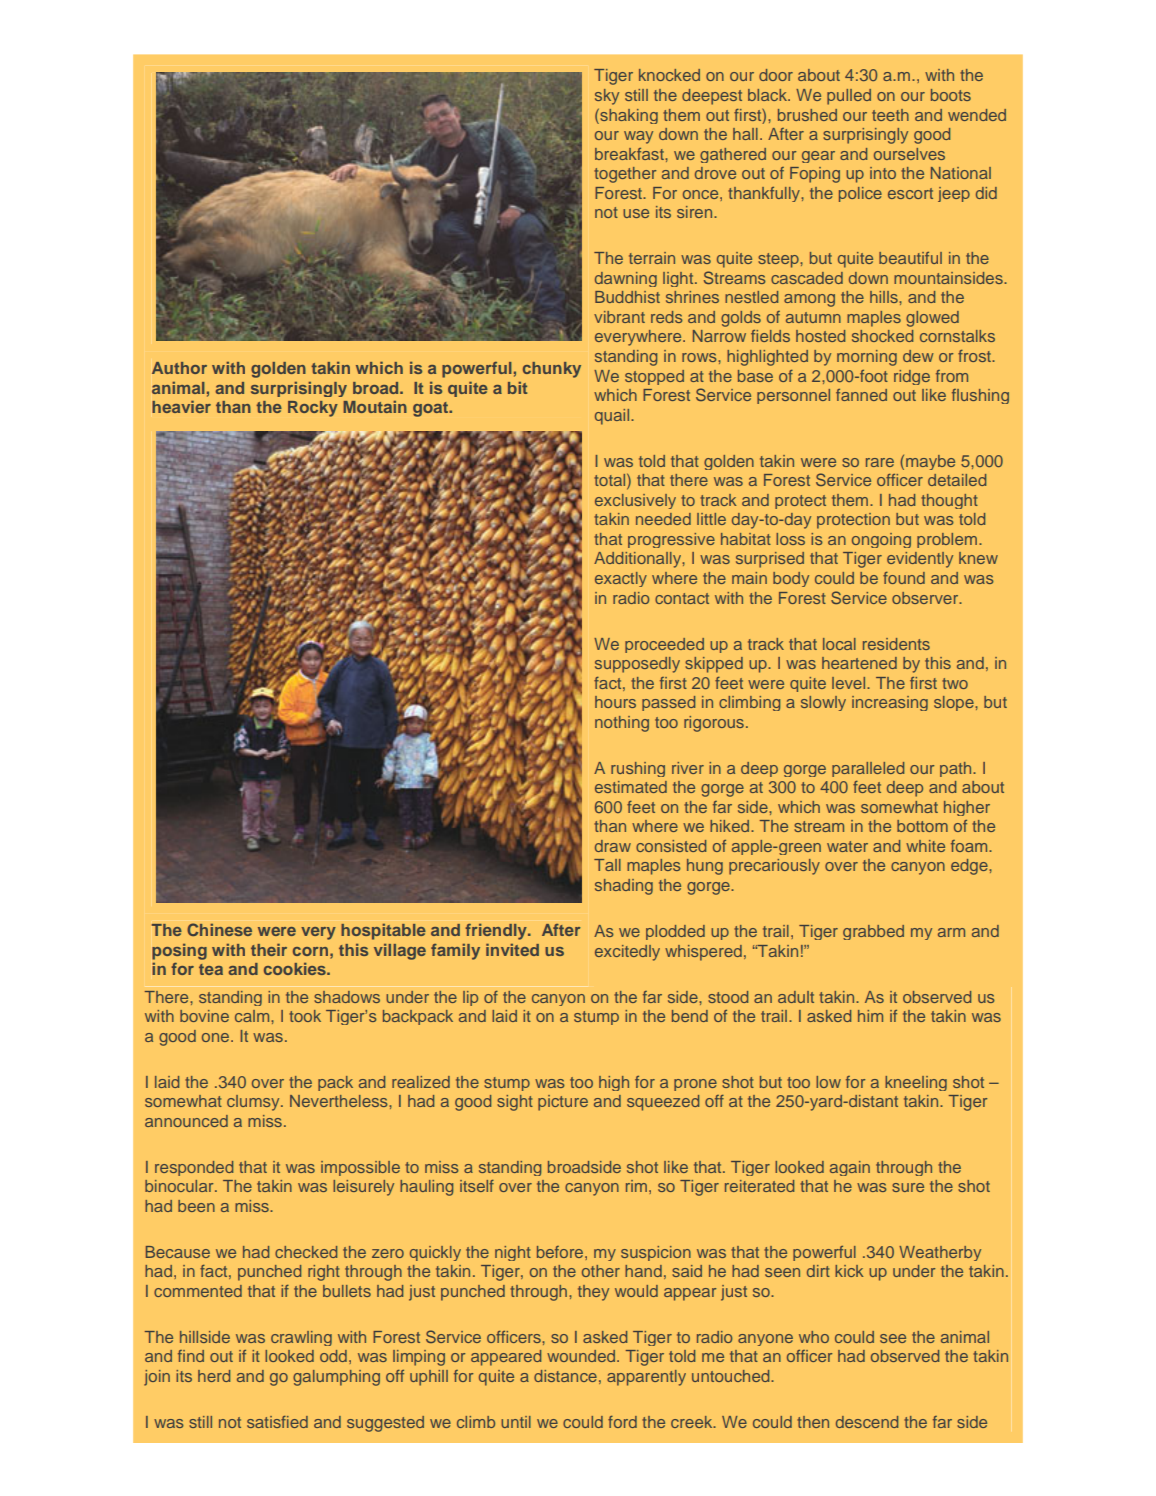 The height and width of the image is (1496, 1156). Describe the element at coordinates (880, 462) in the image. I see `rare` at that location.
